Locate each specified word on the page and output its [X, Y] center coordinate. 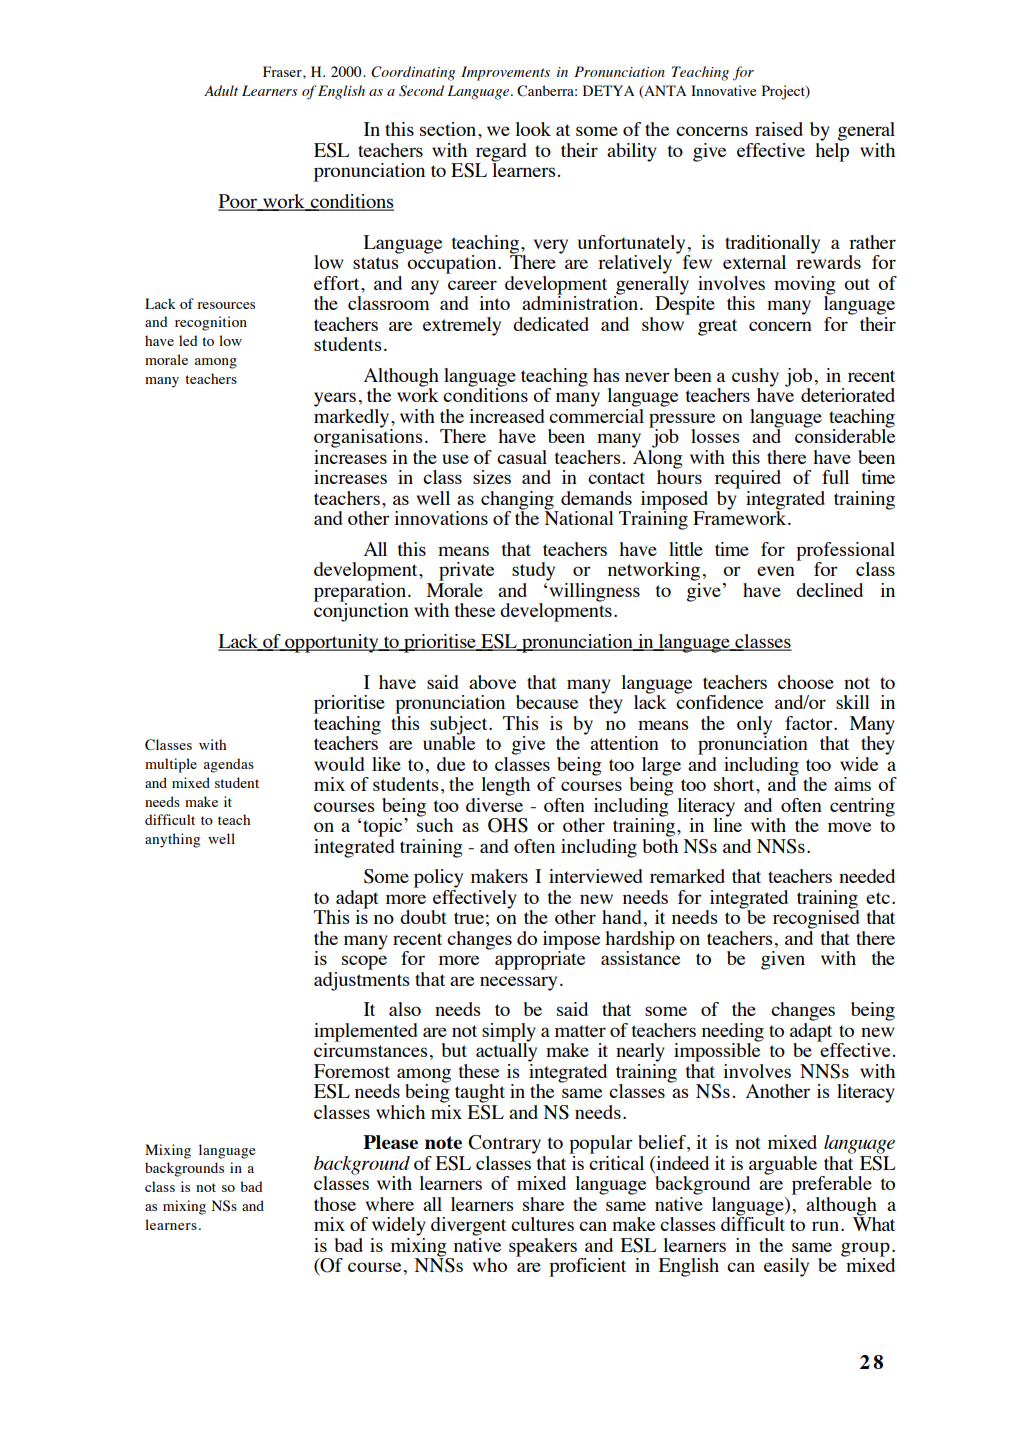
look [533, 129]
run [827, 1226]
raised [779, 129]
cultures [542, 1224]
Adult [221, 90]
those [335, 1204]
